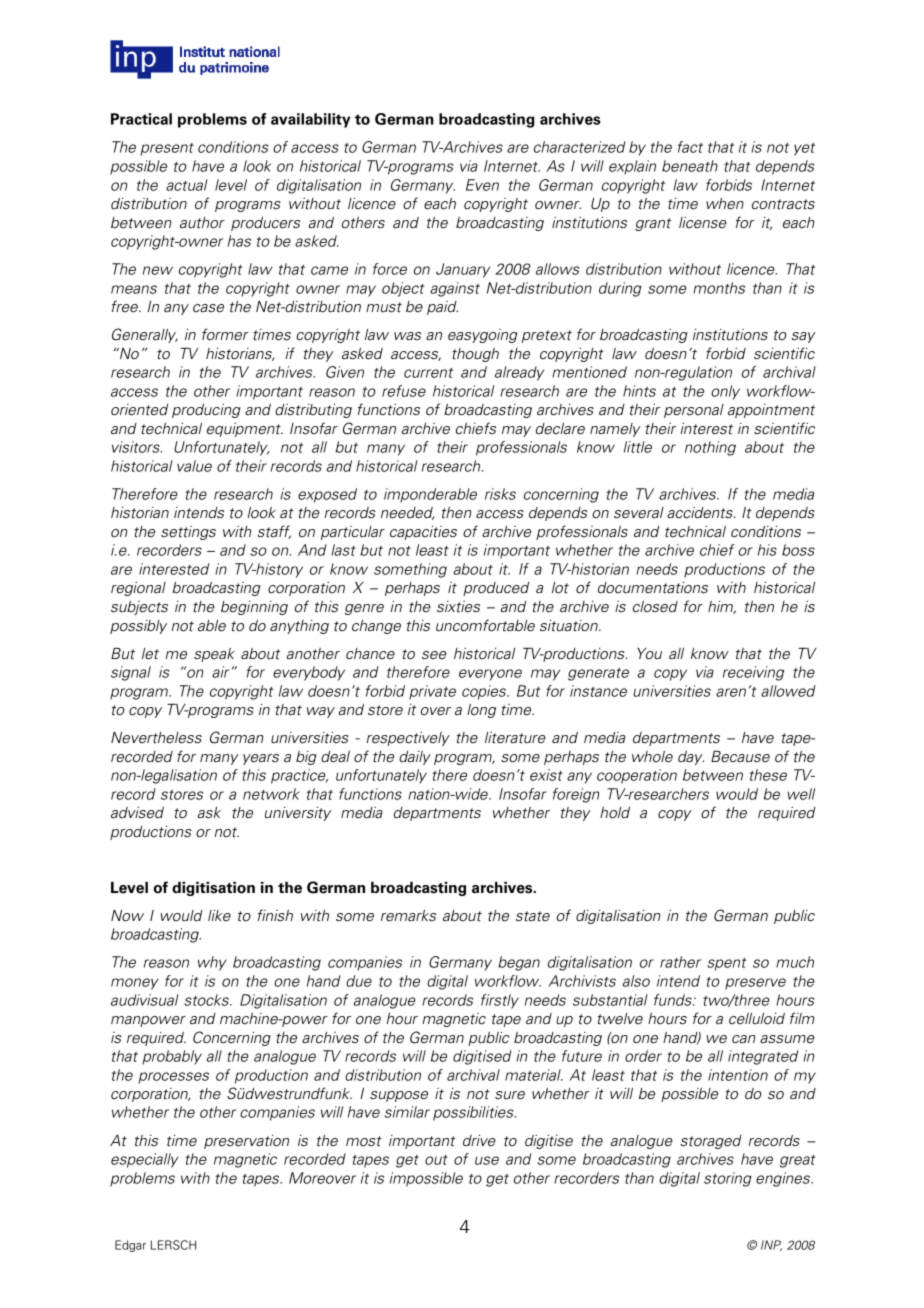 The height and width of the screenshot is (1308, 924). What do you see at coordinates (755, 984) in the screenshot?
I see `preserve` at bounding box center [755, 984].
